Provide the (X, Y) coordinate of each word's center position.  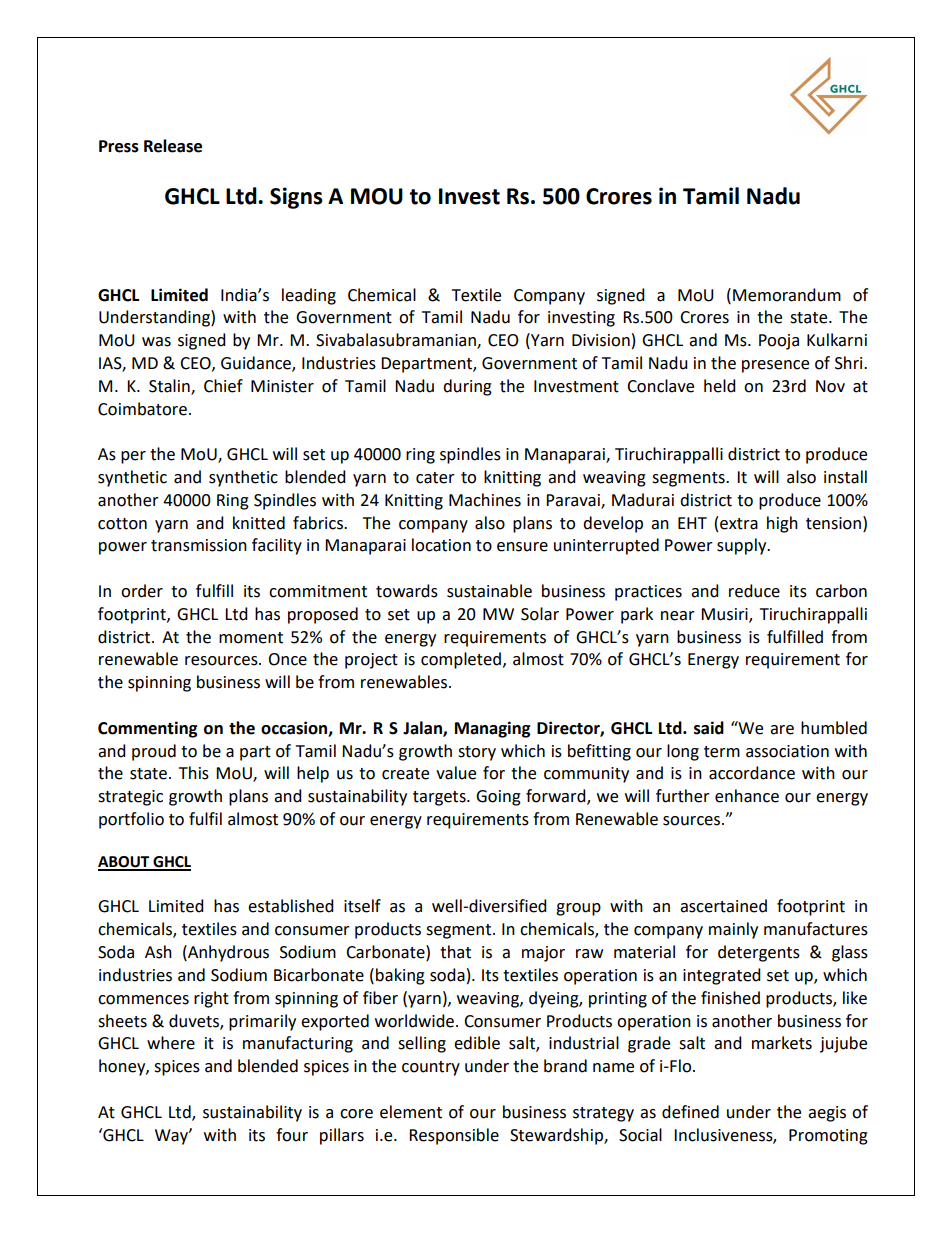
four (292, 1135)
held (720, 386)
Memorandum (787, 295)
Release (173, 146)
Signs (296, 198)
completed (461, 660)
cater (435, 478)
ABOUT (125, 863)
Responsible (454, 1136)
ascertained (723, 906)
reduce (754, 591)
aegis (827, 1114)
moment (251, 638)
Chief (223, 386)
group (578, 909)
